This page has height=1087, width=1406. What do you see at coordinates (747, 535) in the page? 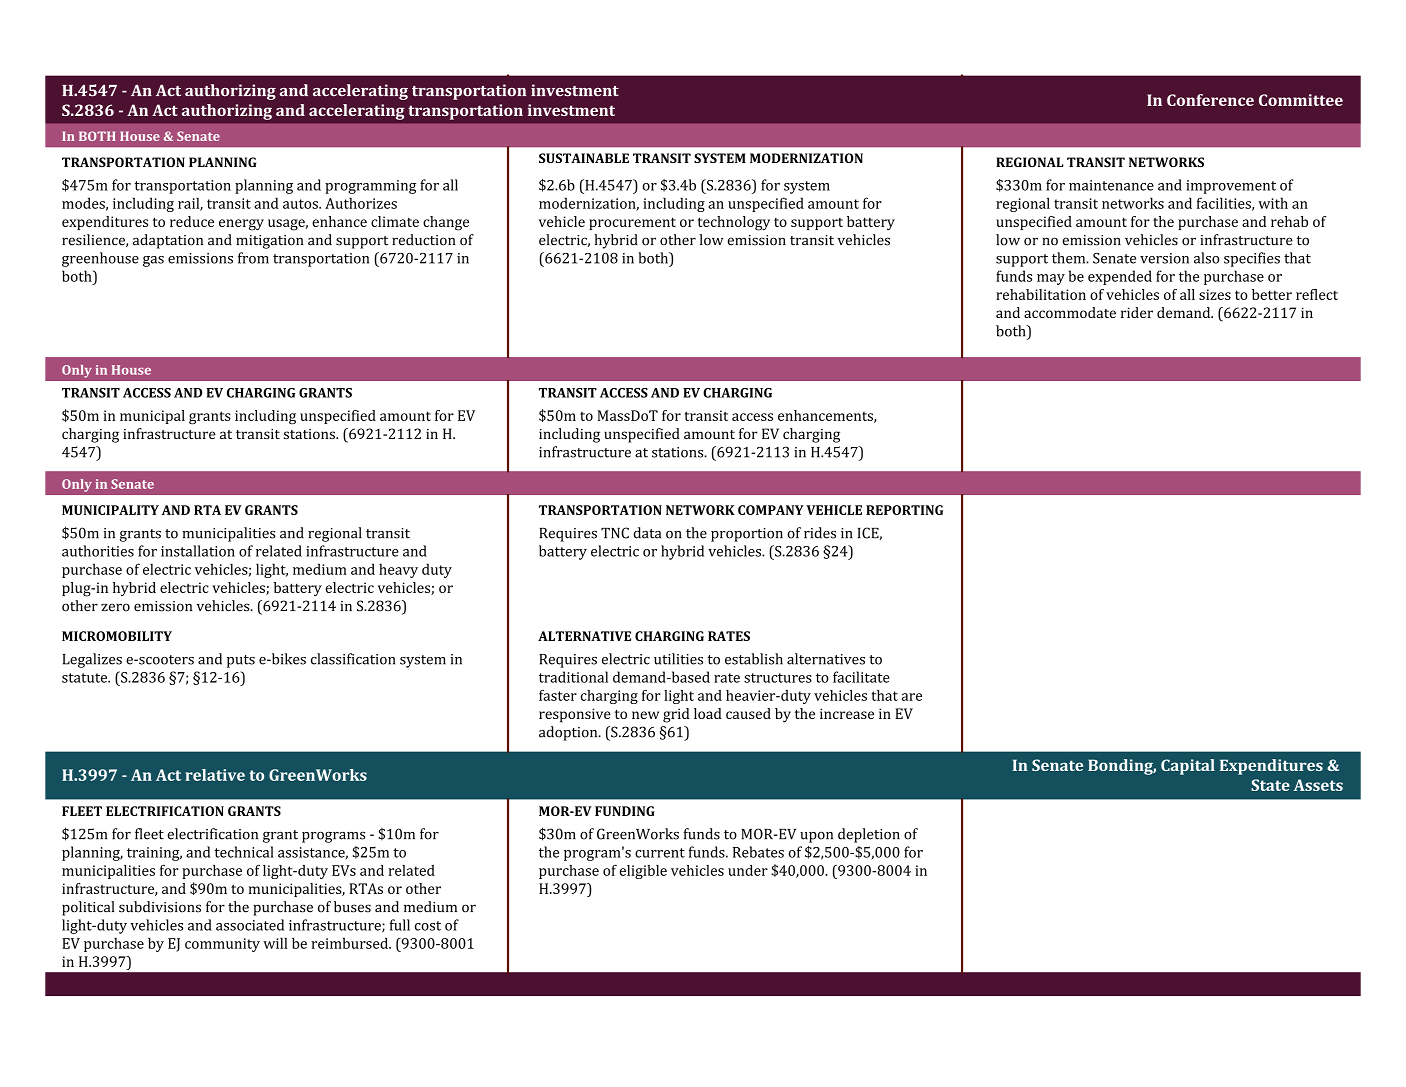
I see `proportion` at bounding box center [747, 535].
